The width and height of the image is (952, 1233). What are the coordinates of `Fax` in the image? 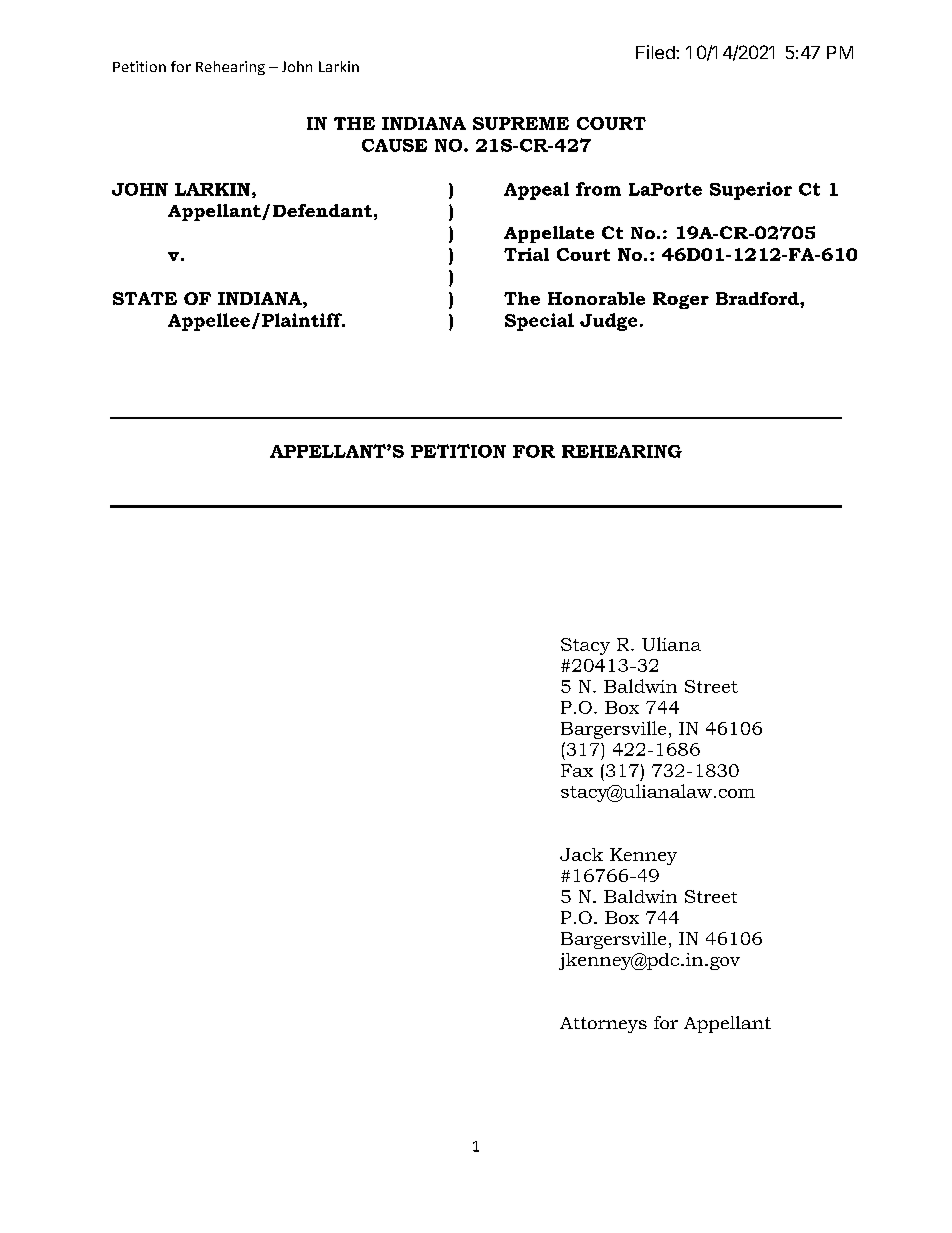 It's located at (577, 770).
